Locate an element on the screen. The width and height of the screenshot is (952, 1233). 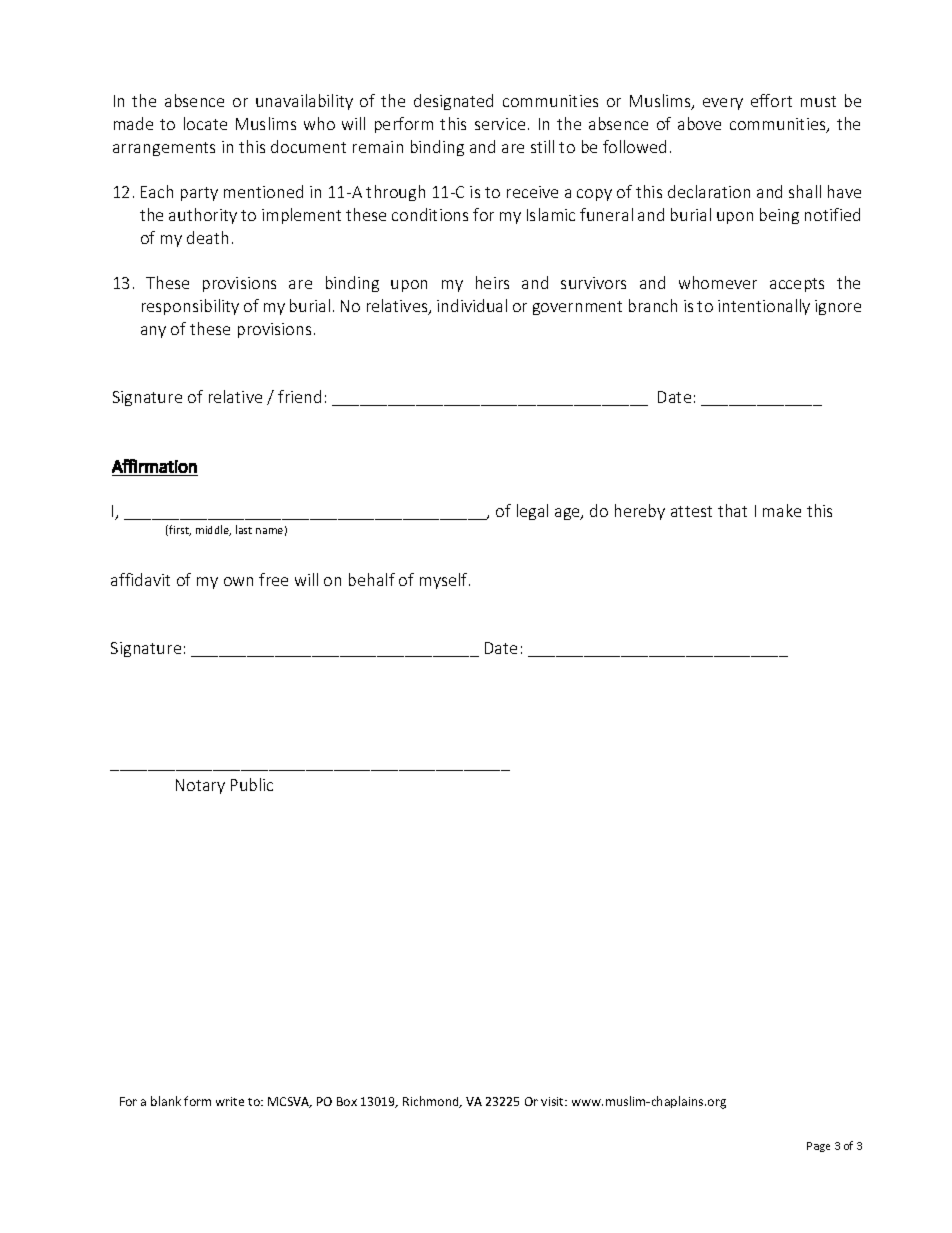
write is located at coordinates (230, 1101).
